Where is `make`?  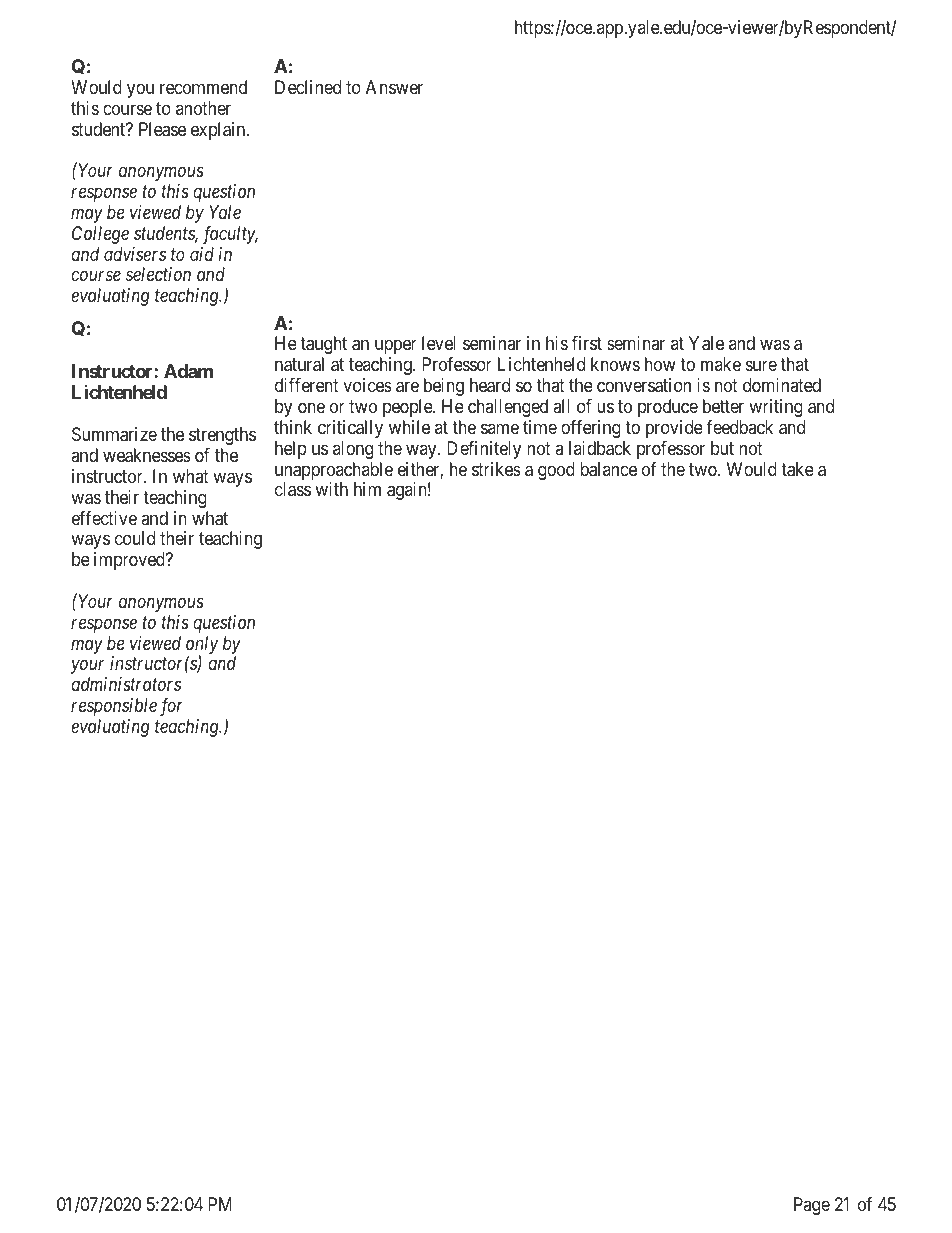 make is located at coordinates (721, 364).
